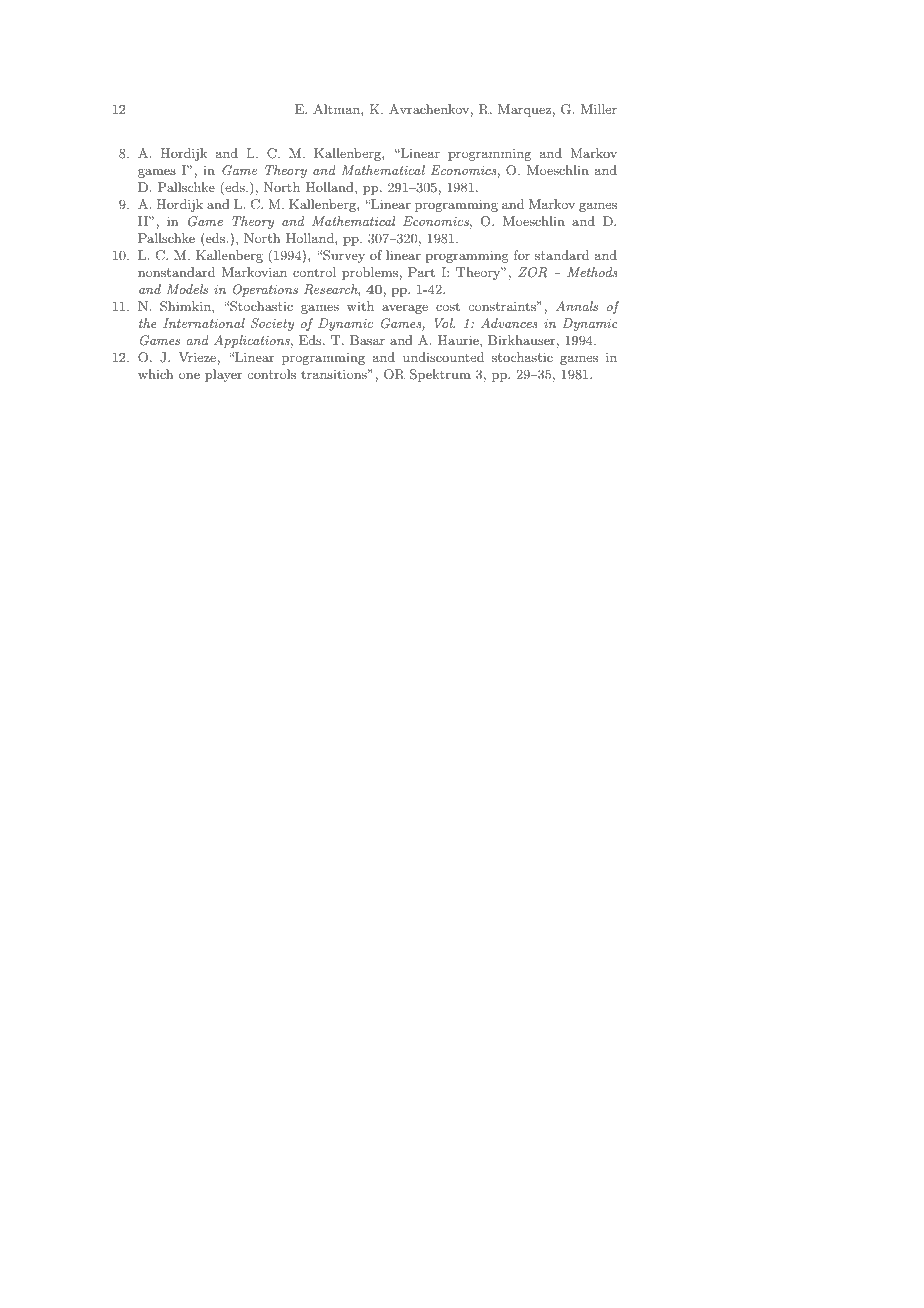 The height and width of the document is (1308, 924). What do you see at coordinates (599, 109) in the document?
I see `Miller` at bounding box center [599, 109].
